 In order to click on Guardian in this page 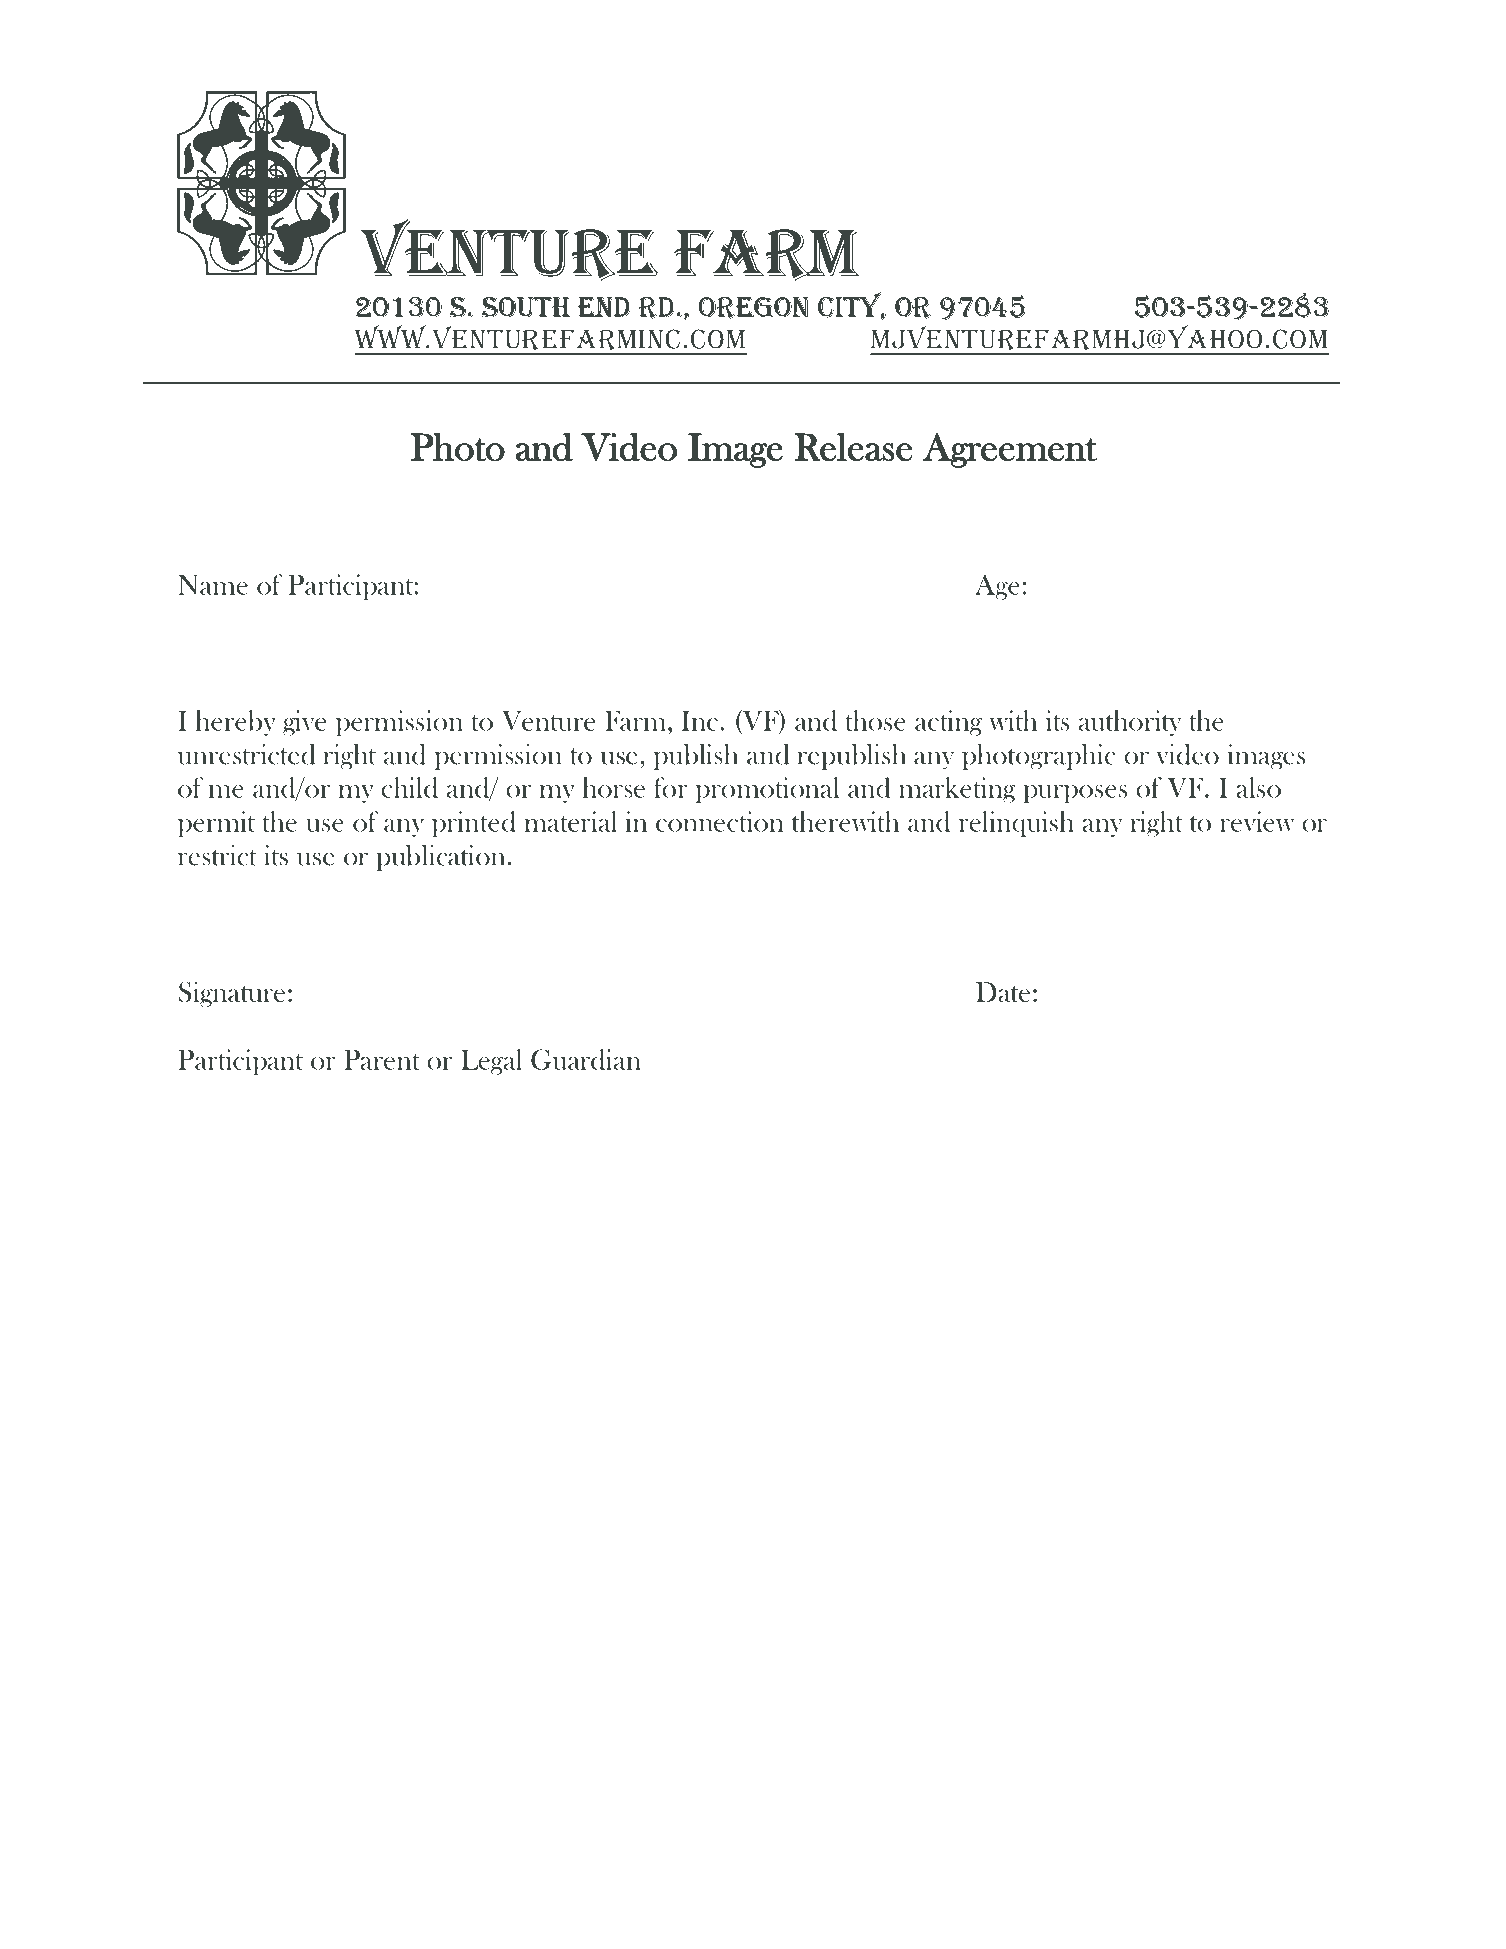, I will do `click(586, 1059)`.
